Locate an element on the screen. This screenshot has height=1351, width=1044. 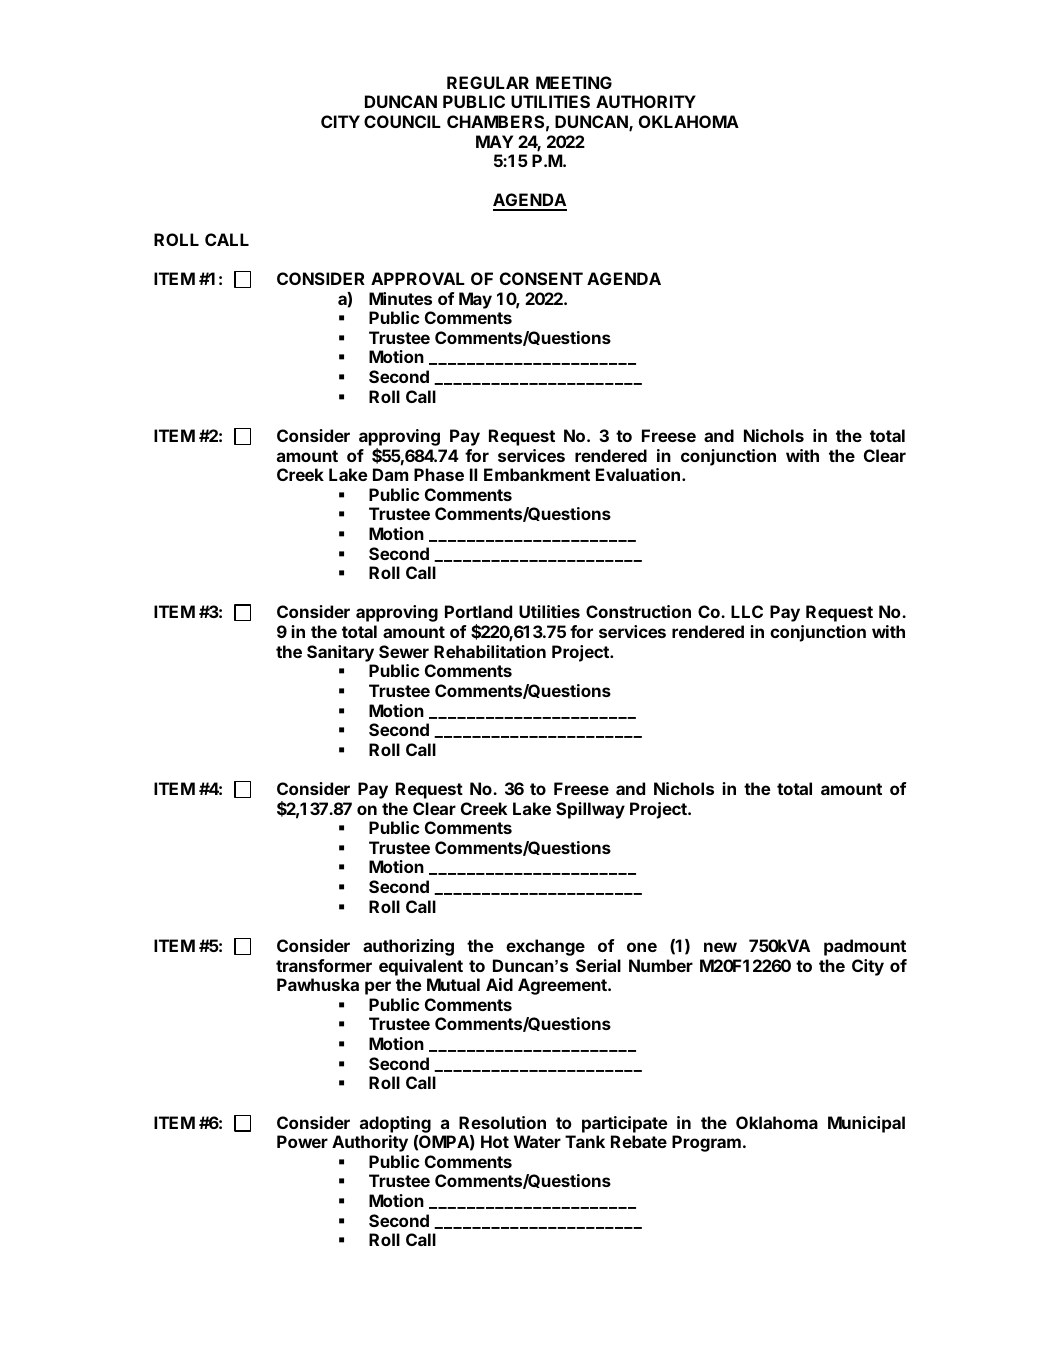
Spillway is located at coordinates (590, 810).
